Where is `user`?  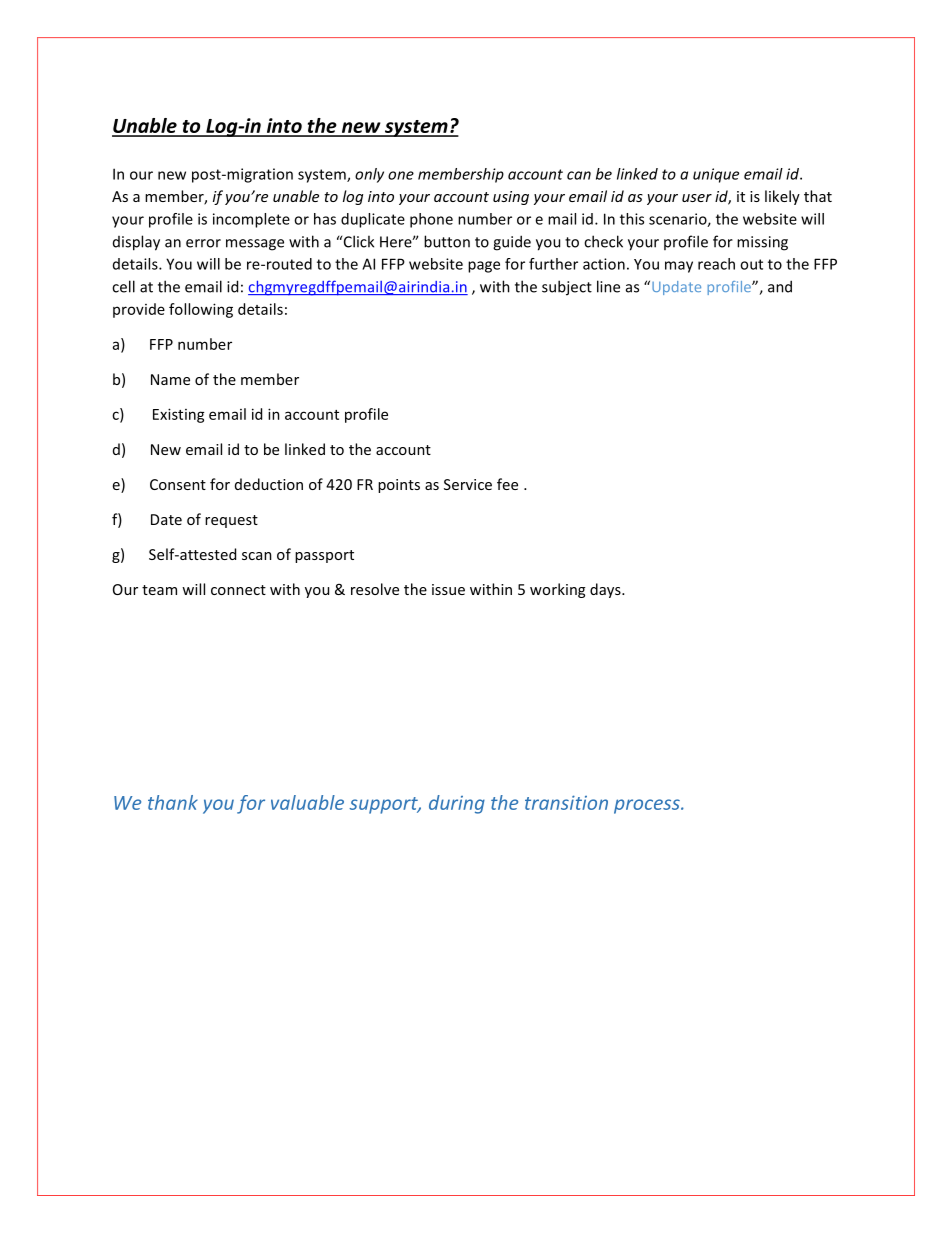
user is located at coordinates (697, 198).
